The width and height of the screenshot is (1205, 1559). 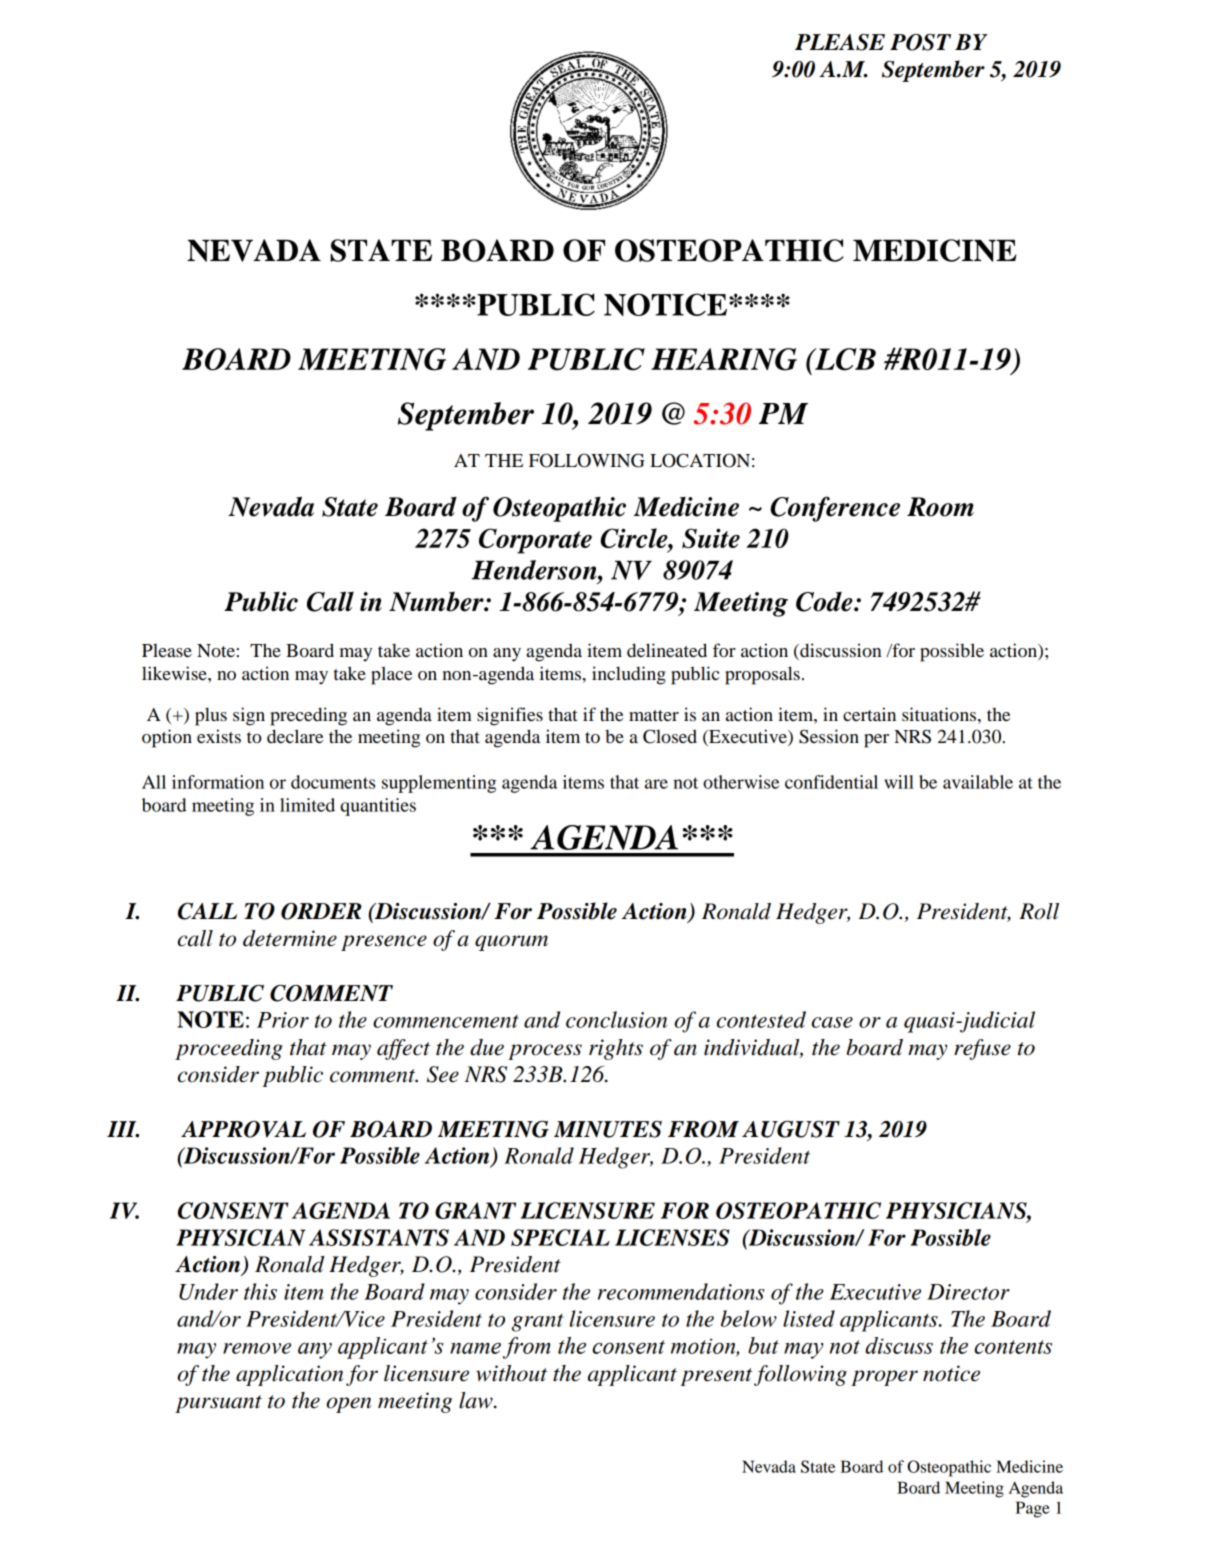 What do you see at coordinates (670, 736) in the screenshot?
I see `Closed` at bounding box center [670, 736].
